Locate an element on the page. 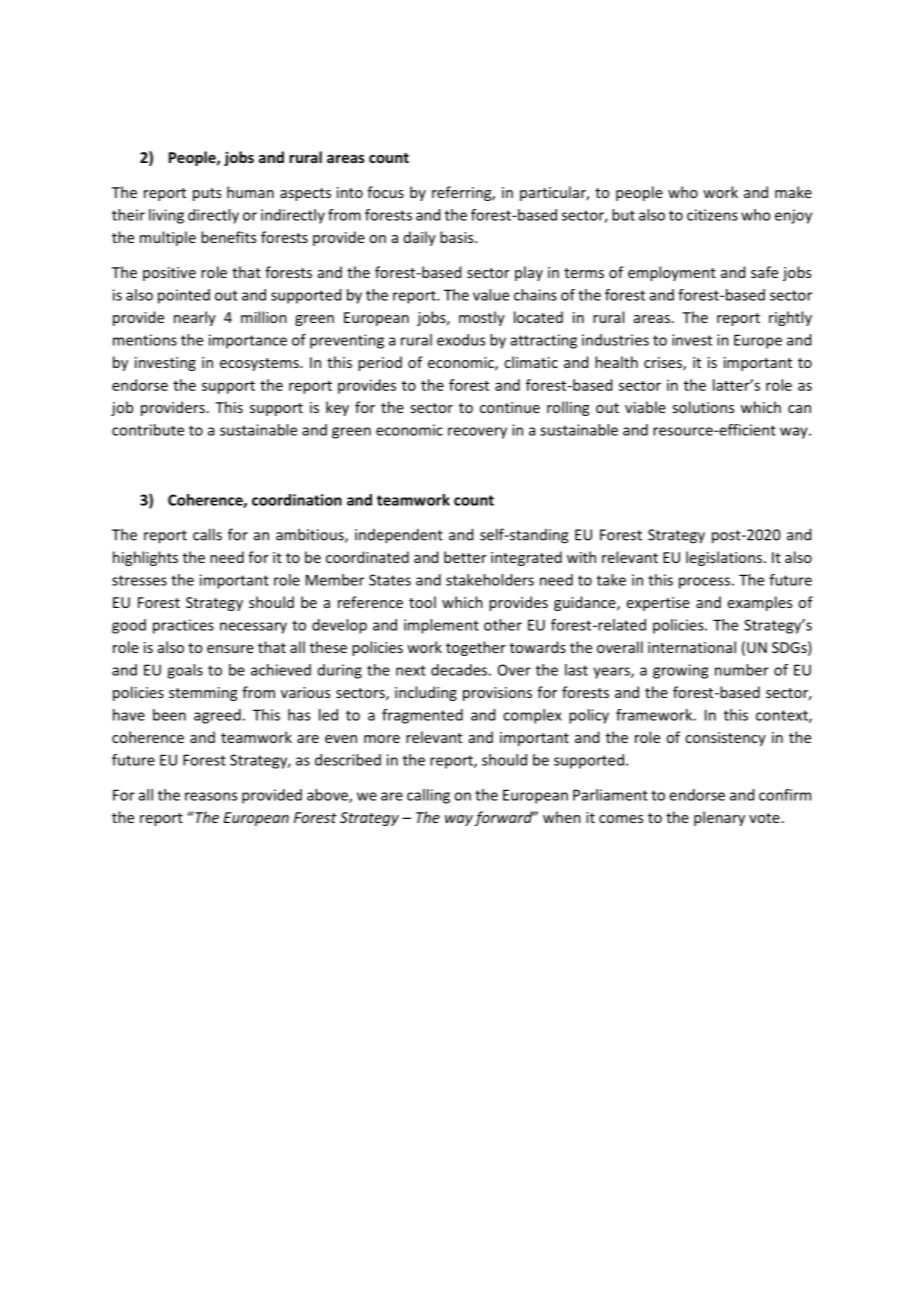 Image resolution: width=924 pixels, height=1308 pixels. practices is located at coordinates (183, 626).
